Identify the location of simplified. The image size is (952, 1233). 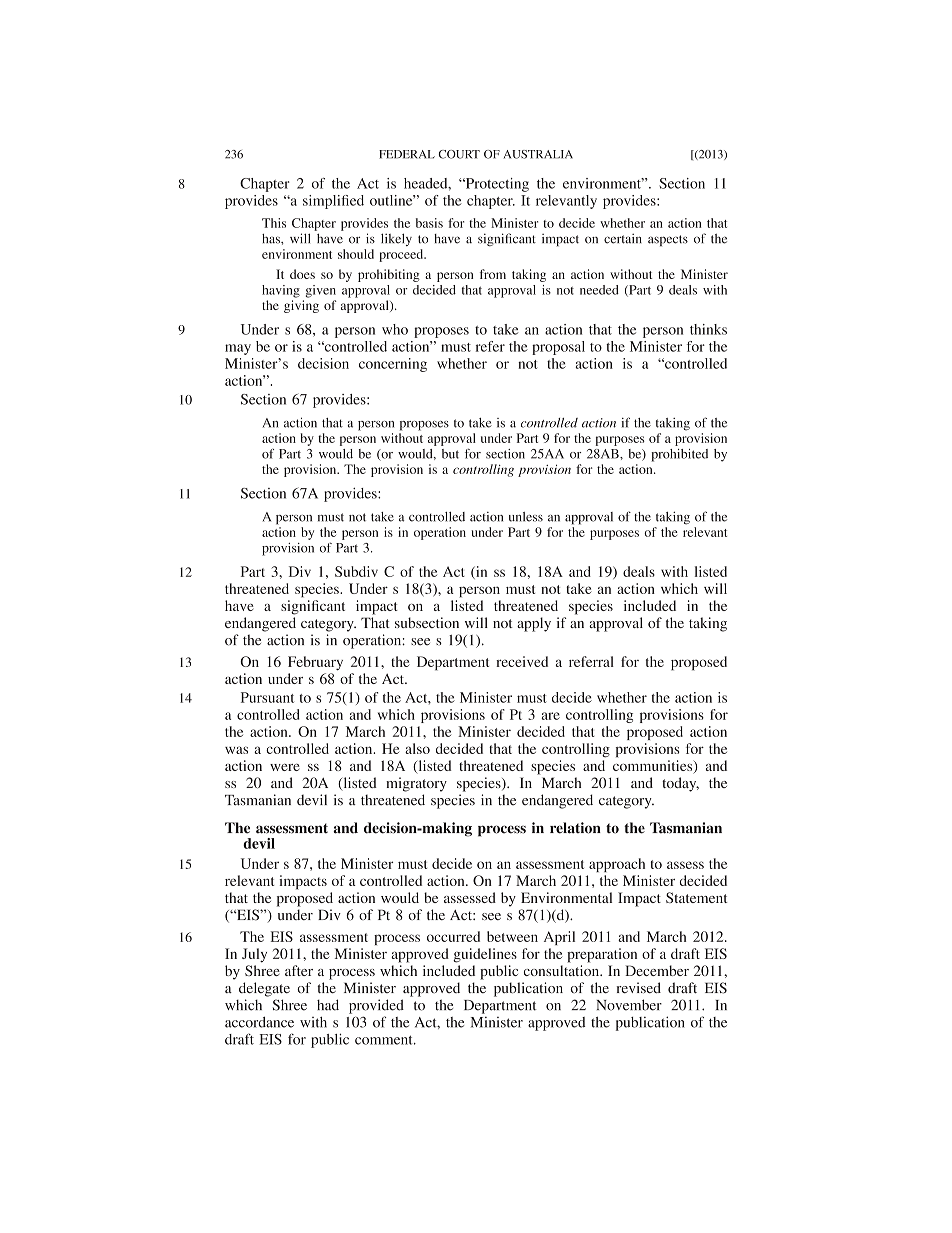
(333, 202).
